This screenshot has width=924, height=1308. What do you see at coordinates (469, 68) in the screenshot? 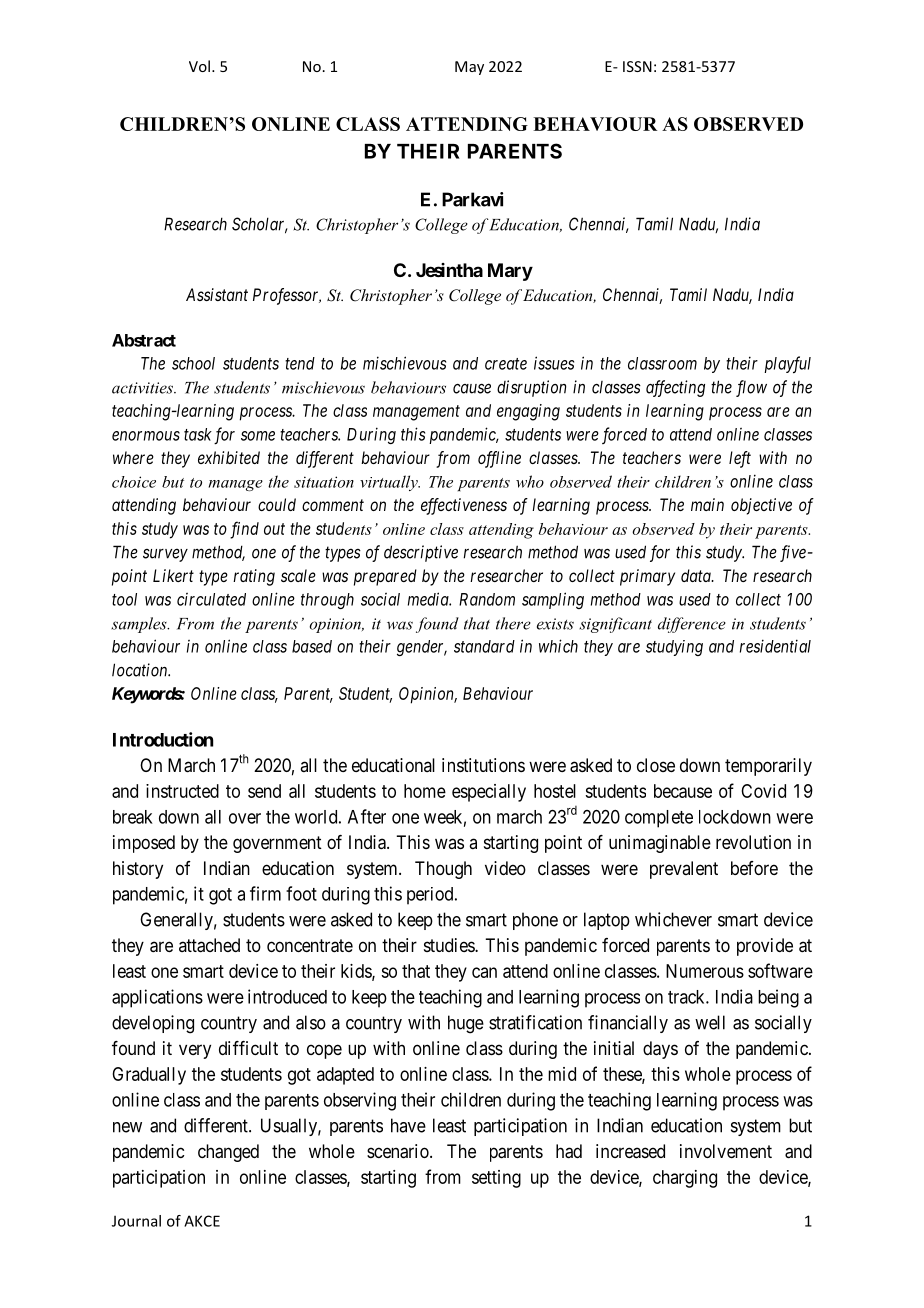
I see `May` at bounding box center [469, 68].
